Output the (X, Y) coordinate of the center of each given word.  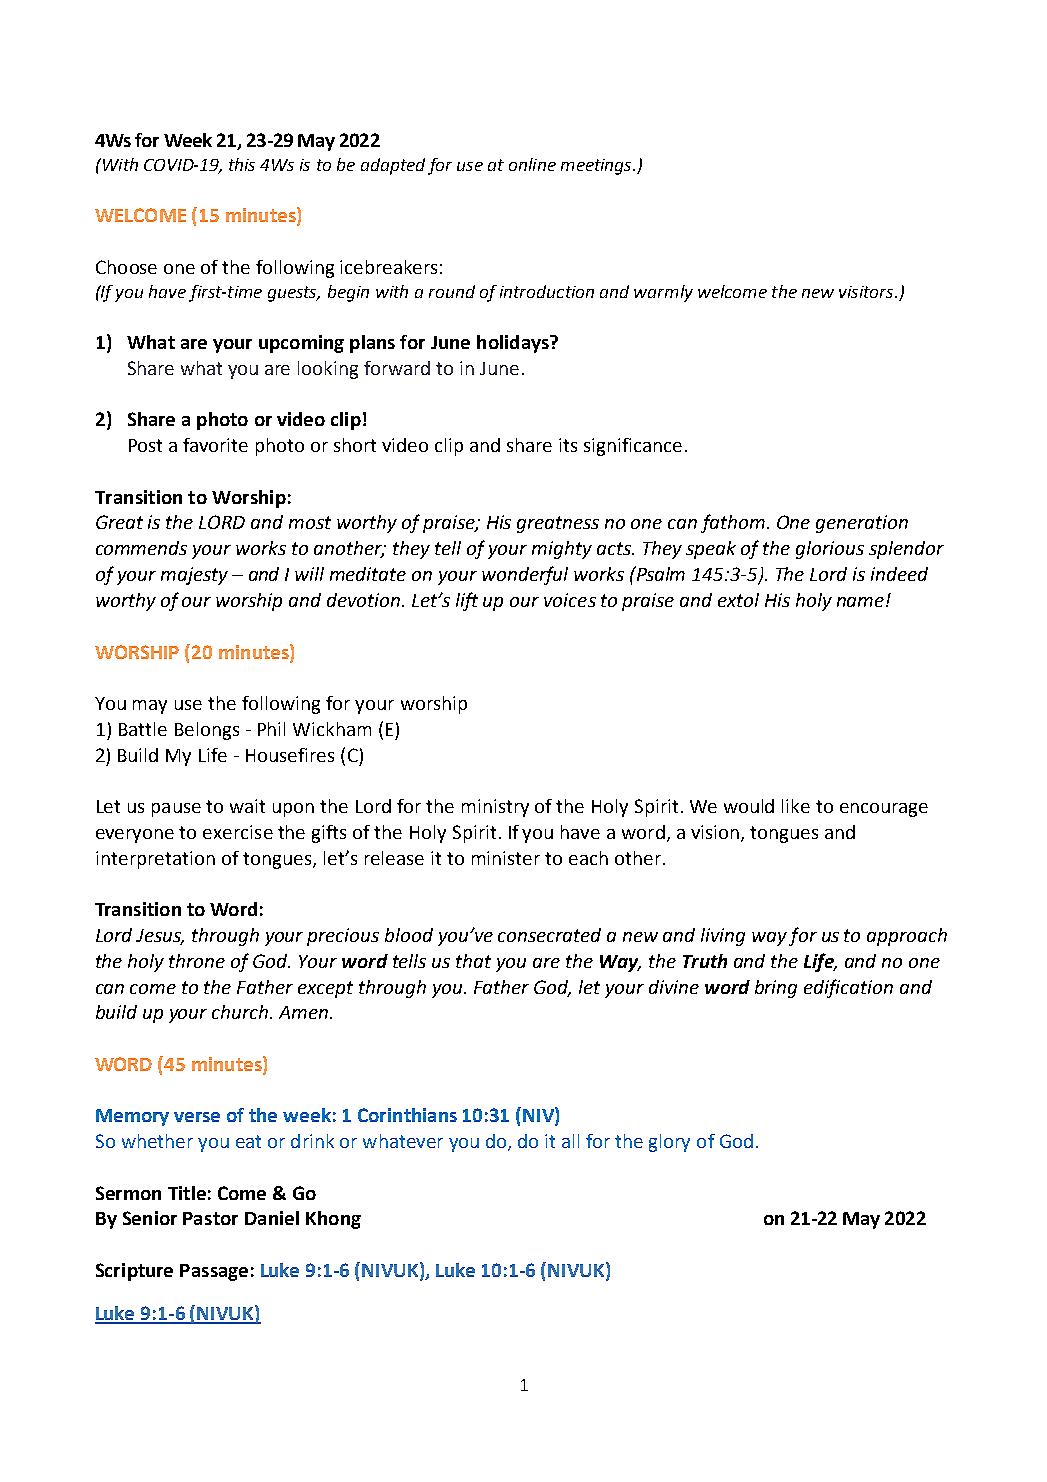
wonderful (525, 575)
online (532, 164)
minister (506, 858)
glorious (830, 550)
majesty (194, 576)
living (723, 937)
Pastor (210, 1218)
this (242, 164)
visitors (867, 292)
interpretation (155, 860)
